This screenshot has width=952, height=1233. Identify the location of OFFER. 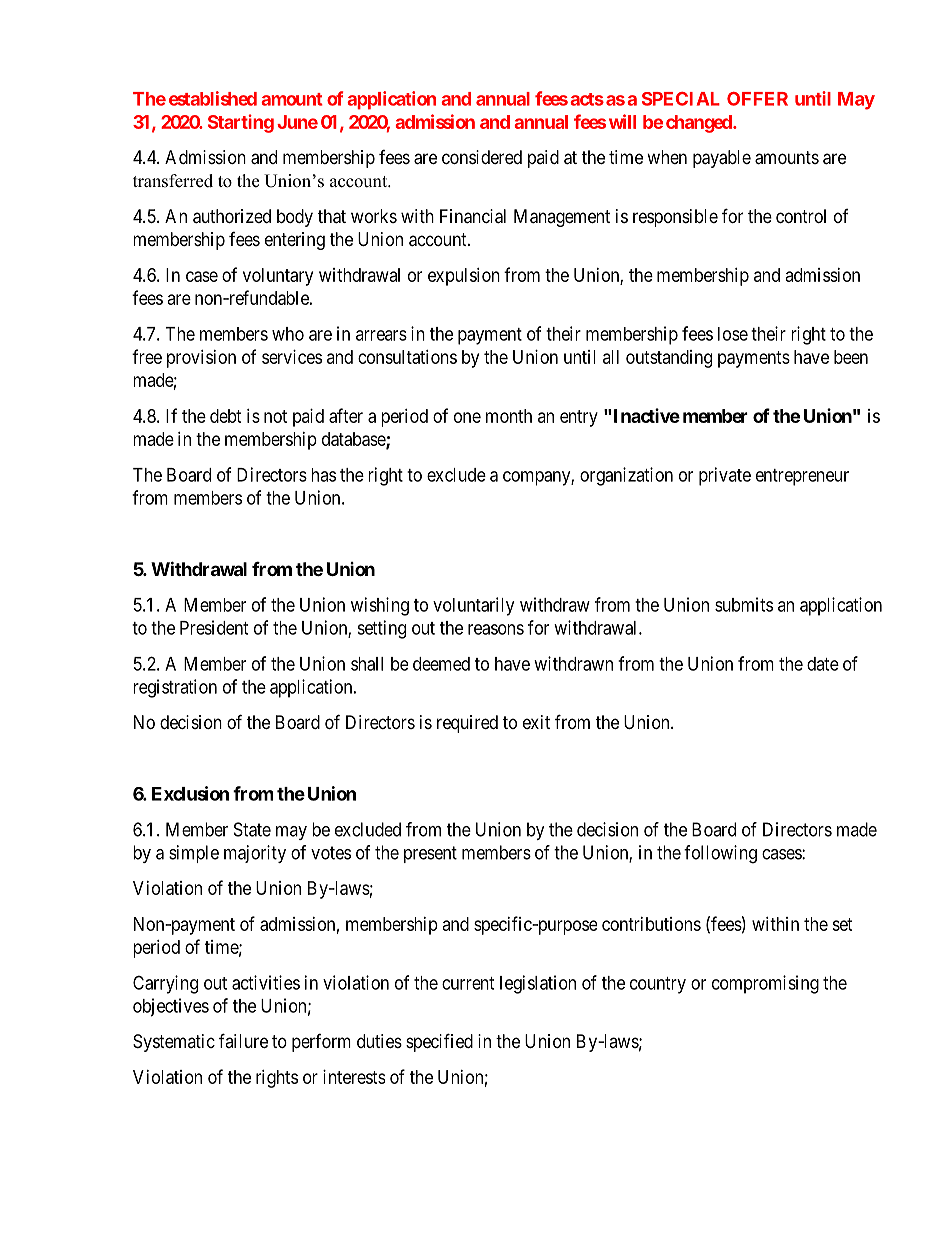
(757, 99).
